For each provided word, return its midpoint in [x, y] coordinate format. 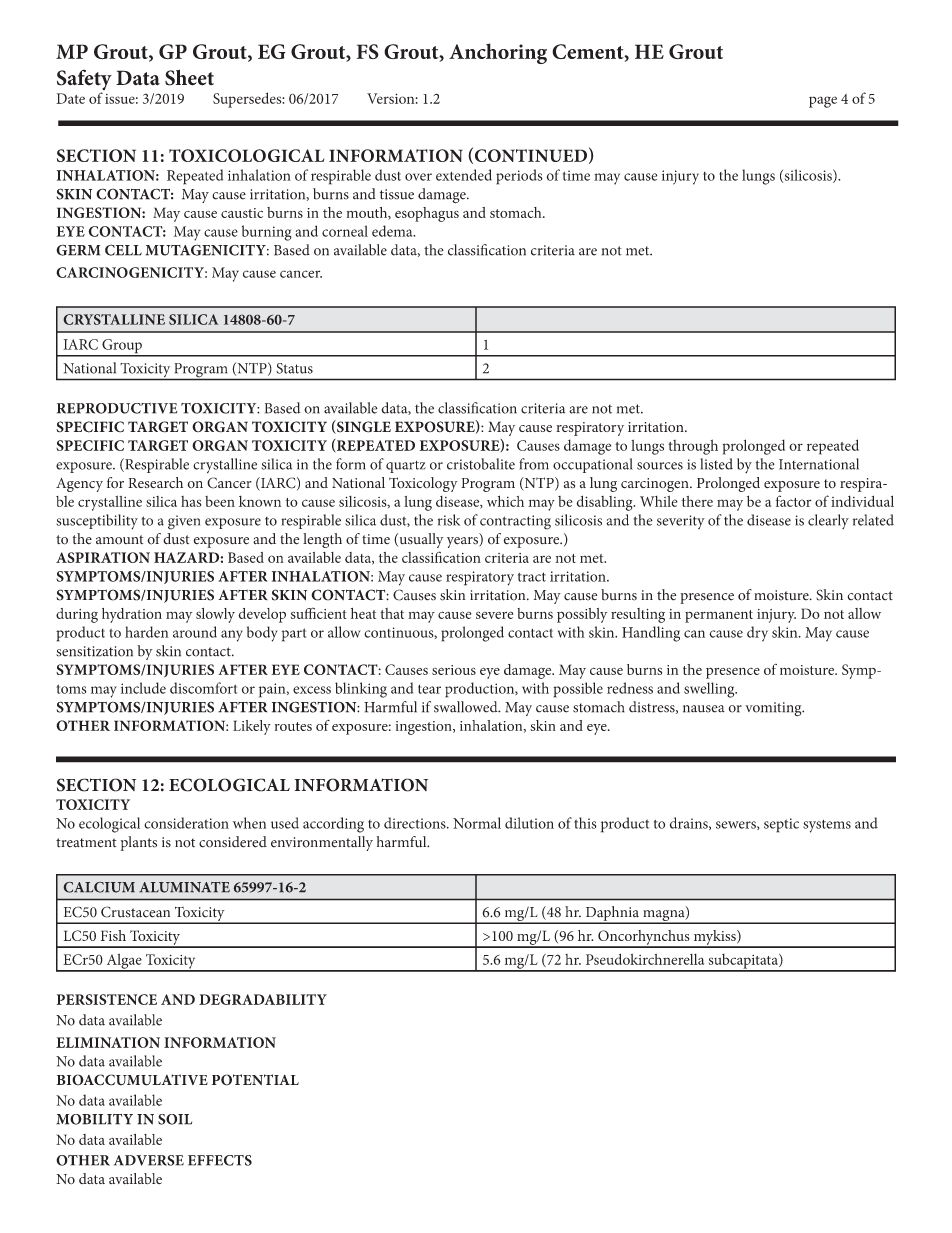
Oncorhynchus [644, 938]
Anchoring [498, 53]
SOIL [175, 1119]
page [823, 102]
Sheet [189, 77]
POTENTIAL [255, 1080]
